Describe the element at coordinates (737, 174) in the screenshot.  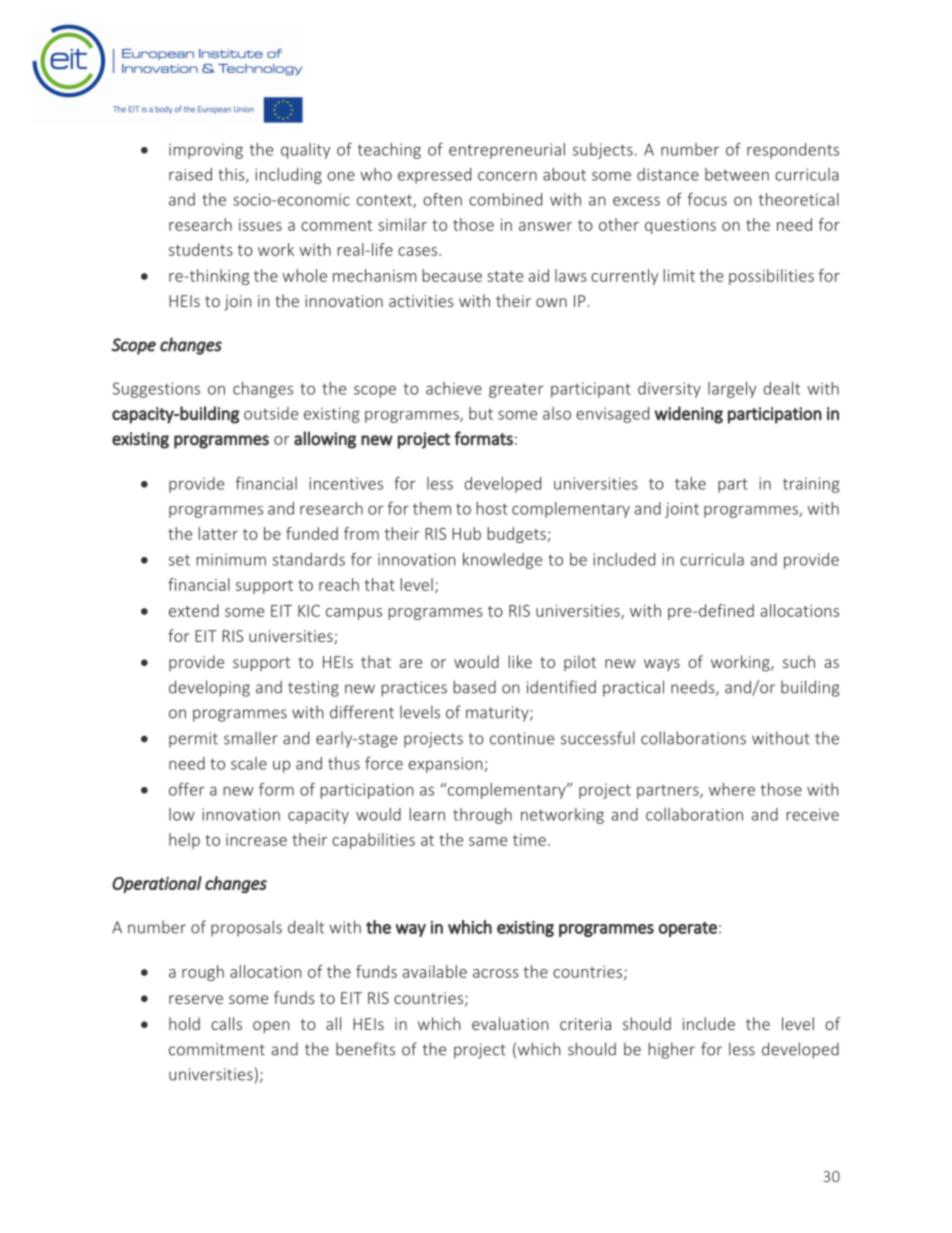
I see `between` at that location.
